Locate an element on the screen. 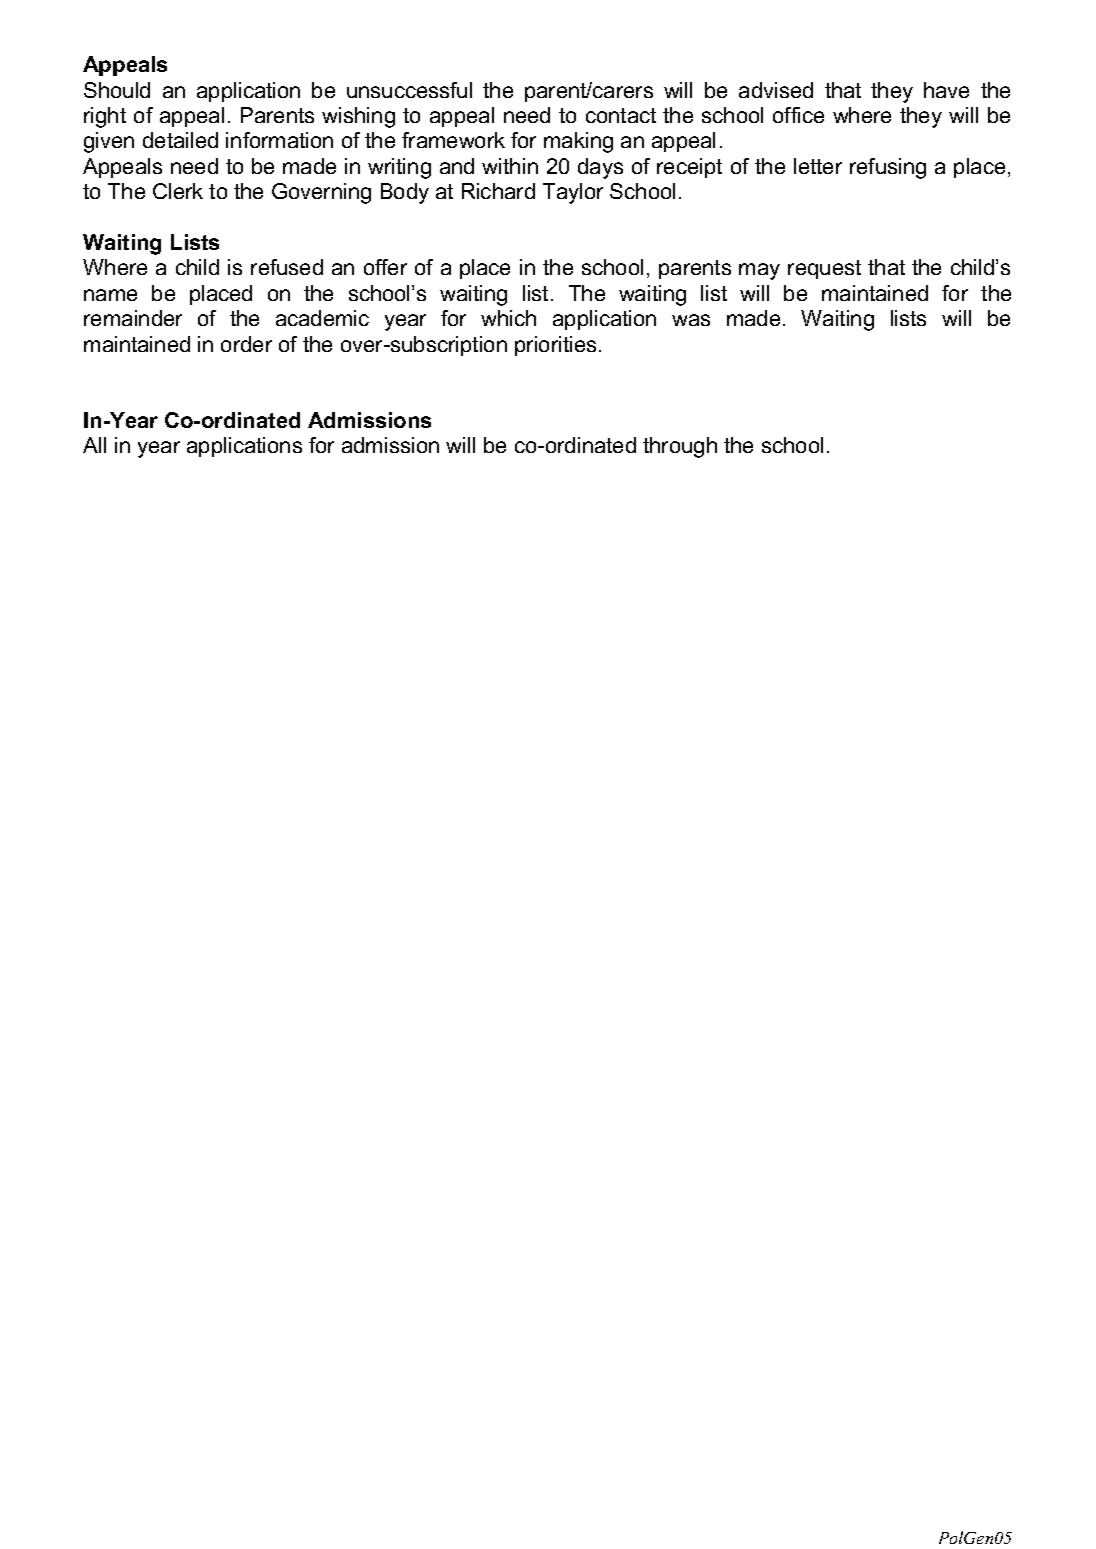 The image size is (1096, 1549). unsuccessful is located at coordinates (409, 90).
